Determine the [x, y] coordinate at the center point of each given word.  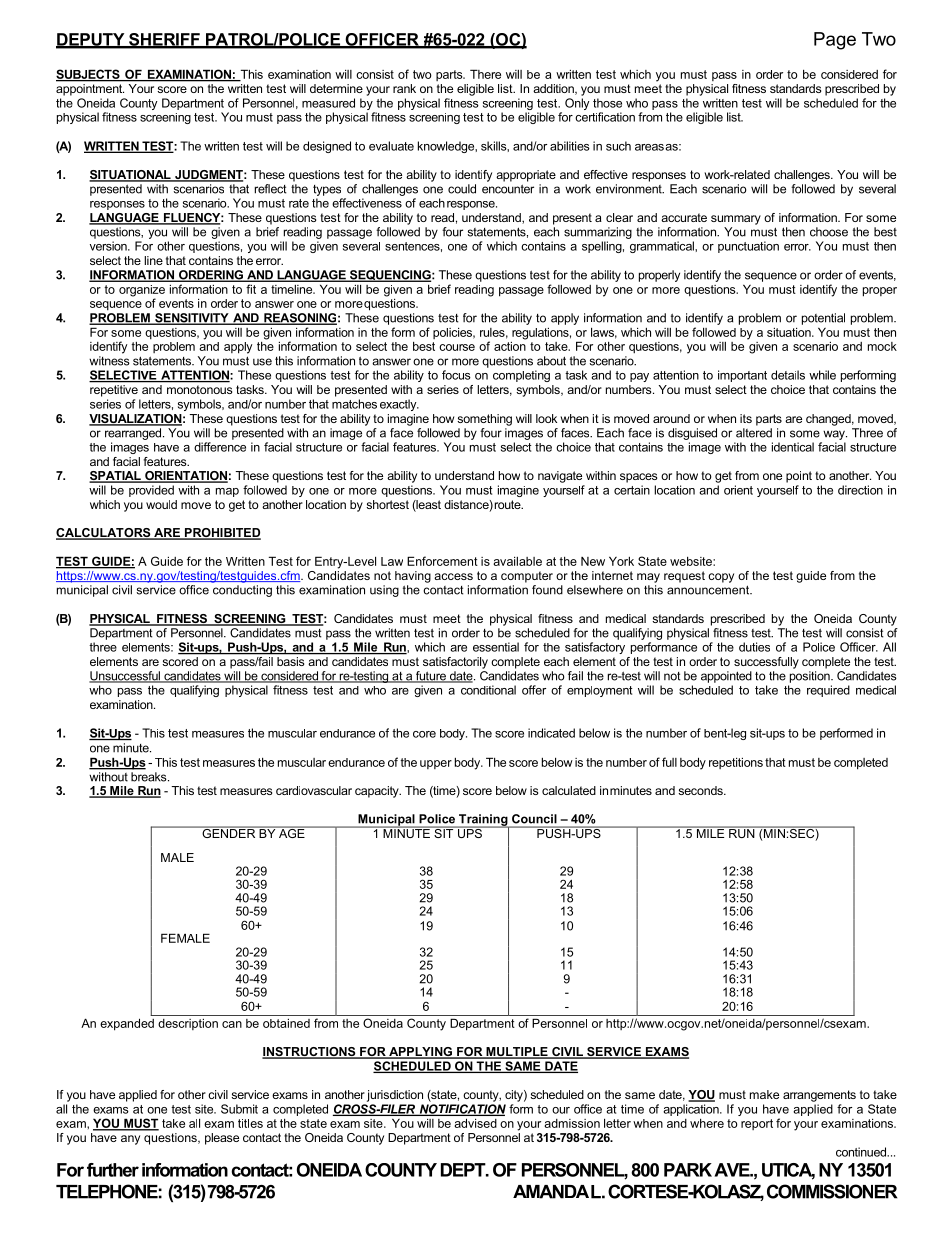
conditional [488, 690]
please [222, 1139]
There [485, 74]
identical [793, 447]
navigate [560, 477]
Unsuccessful [125, 677]
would [161, 504]
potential [823, 319]
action [510, 345]
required [828, 691]
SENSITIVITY [192, 319]
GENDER [229, 832]
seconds [701, 790]
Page [835, 41]
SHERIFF [164, 40]
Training [483, 821]
